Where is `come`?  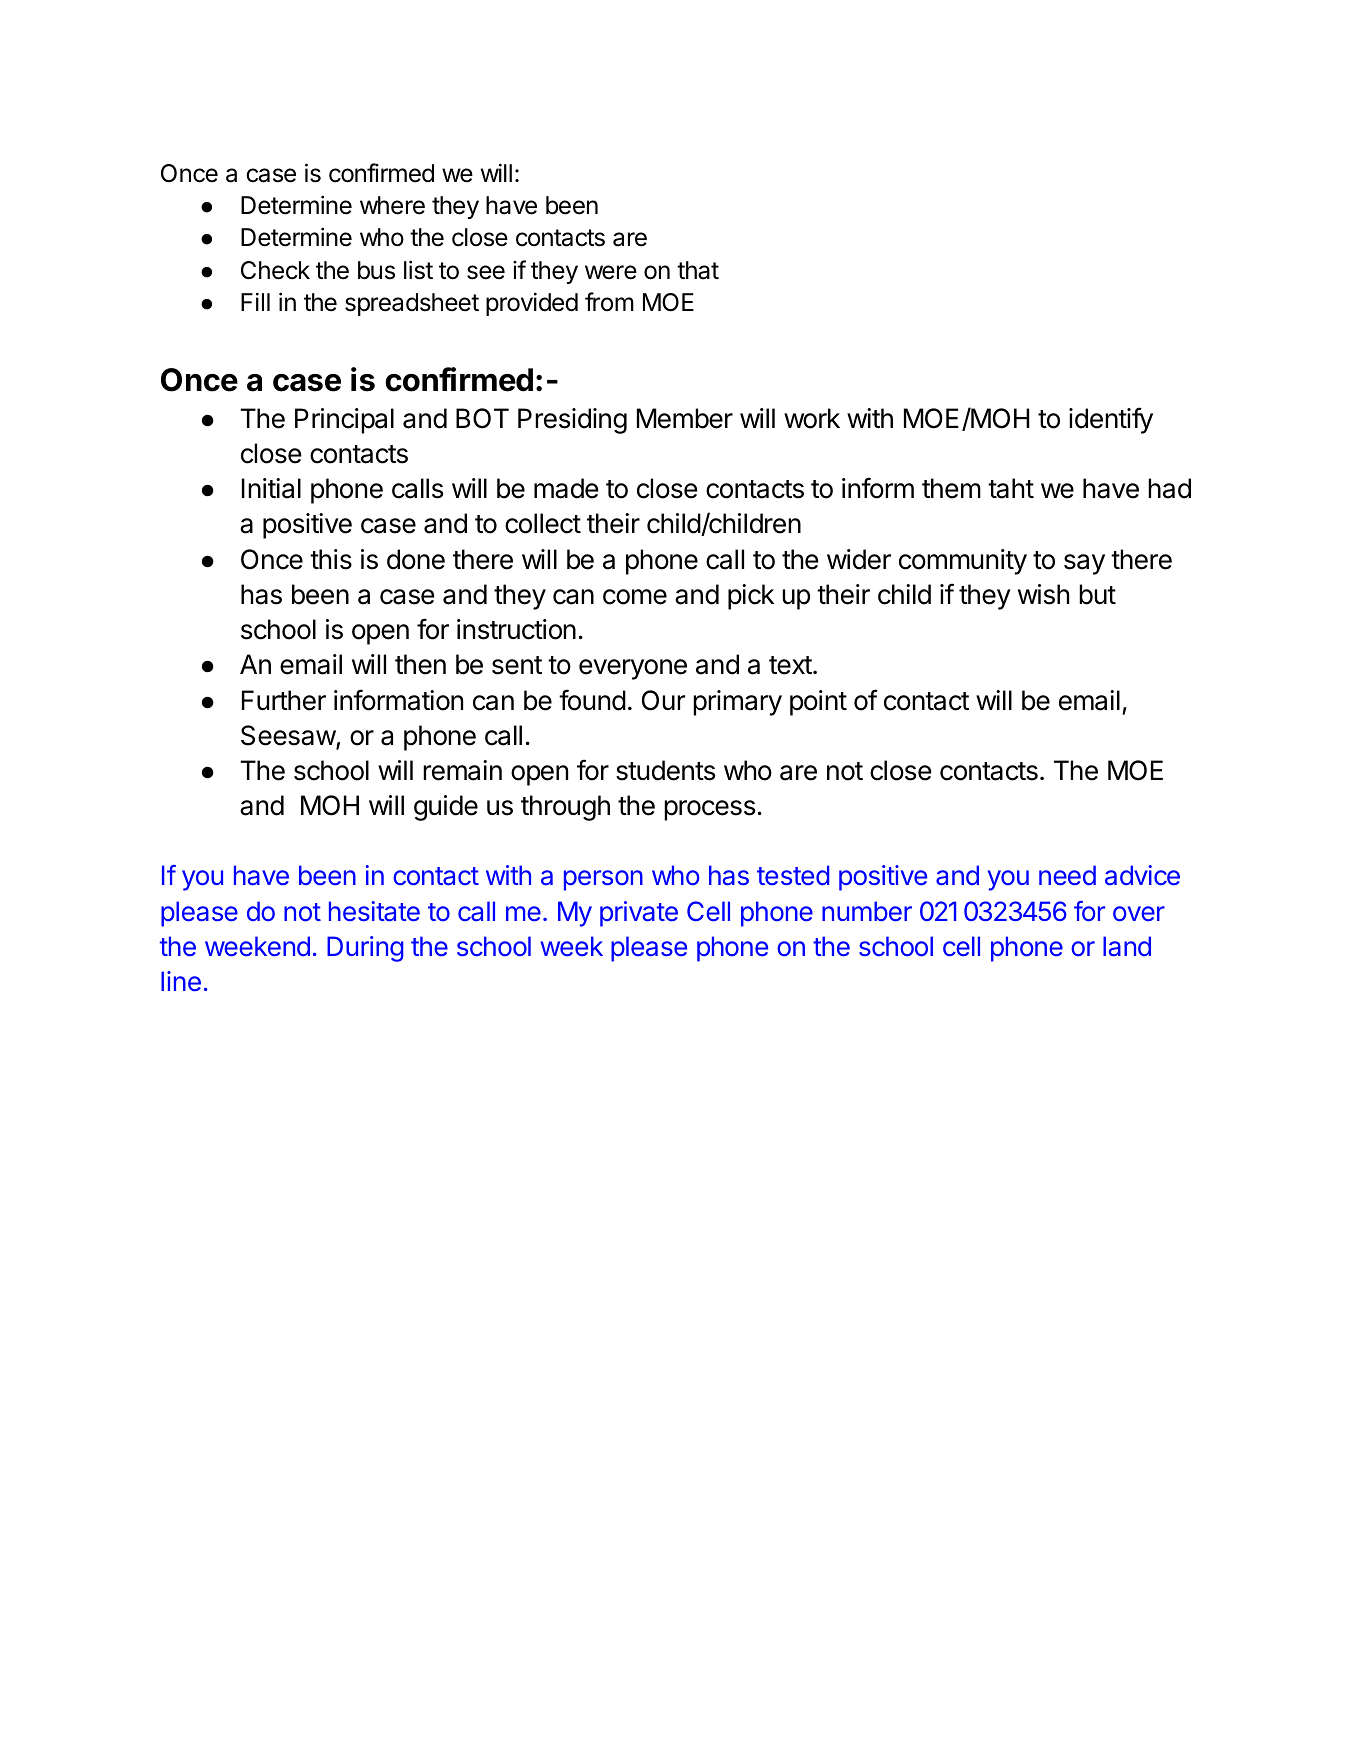
come is located at coordinates (635, 597).
